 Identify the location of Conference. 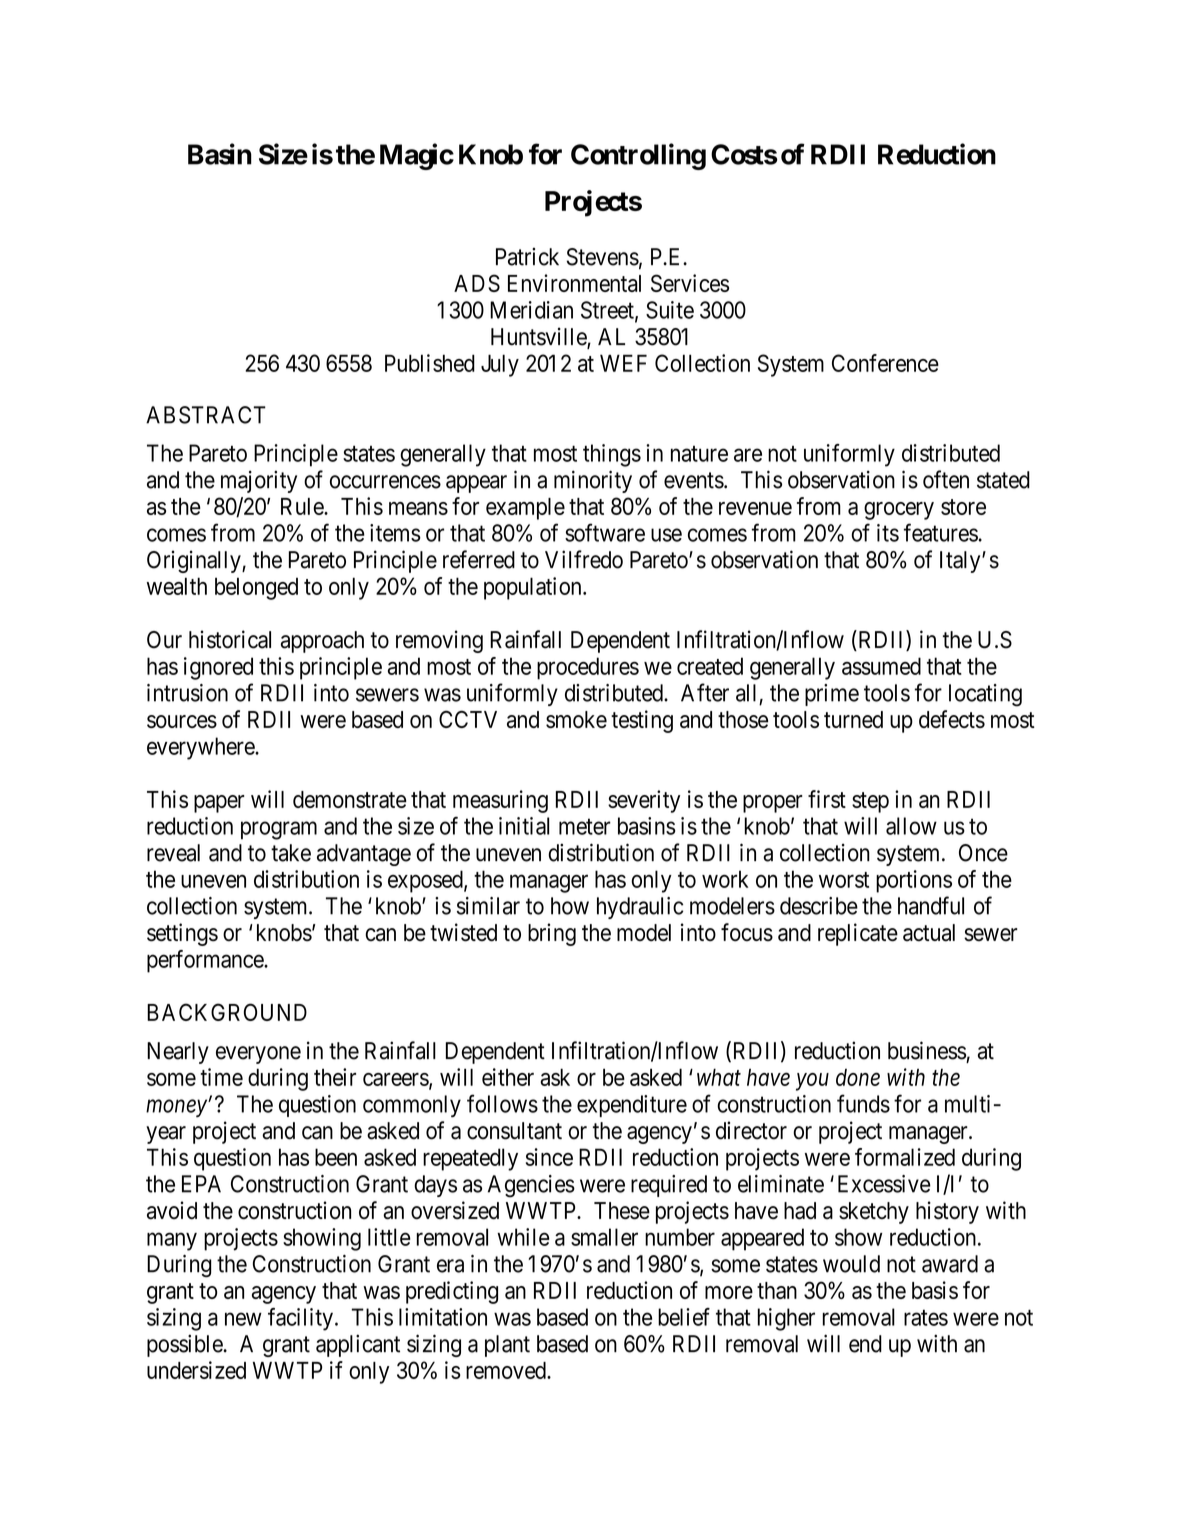
(885, 363).
